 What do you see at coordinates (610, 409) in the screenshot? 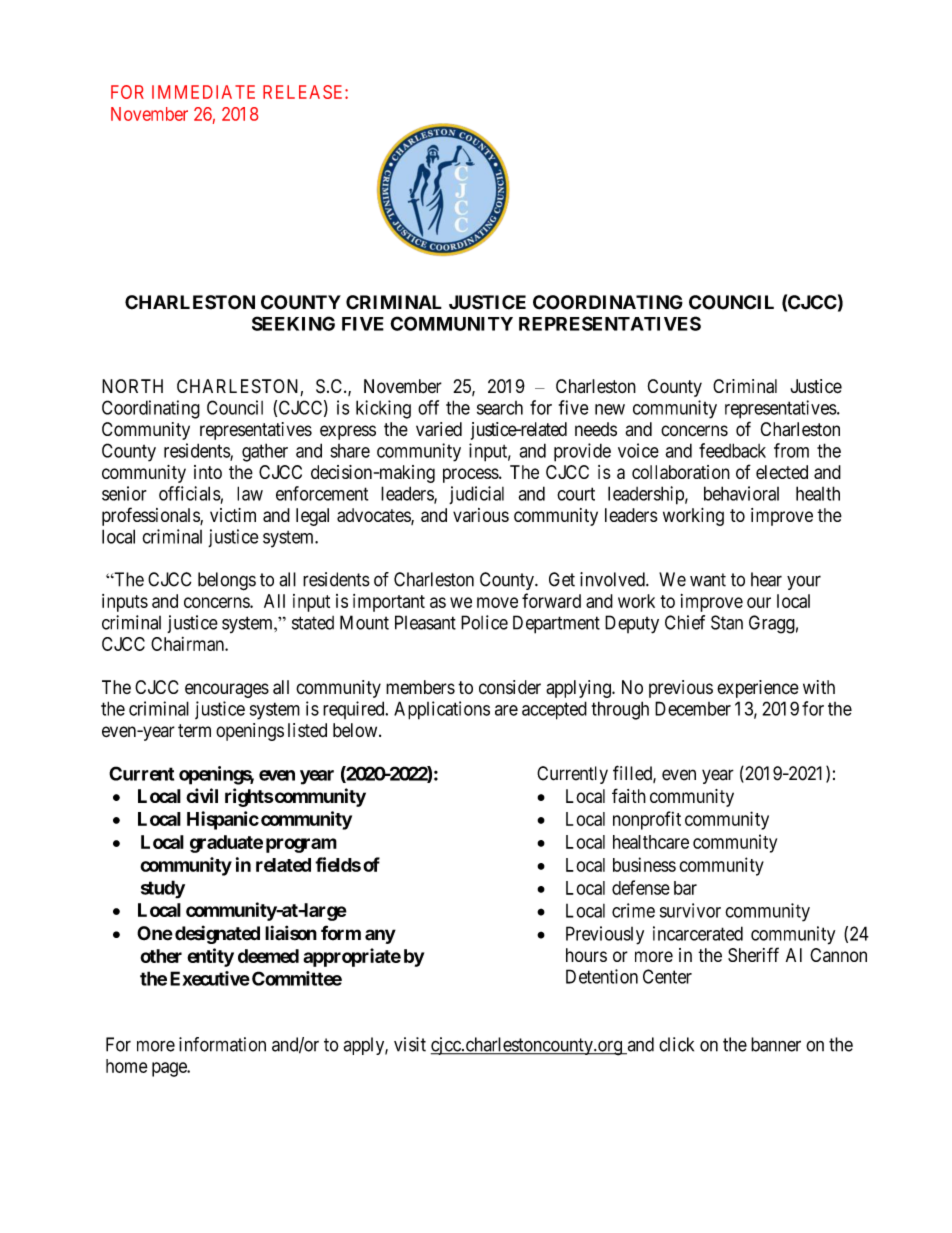
I see `new` at bounding box center [610, 409].
